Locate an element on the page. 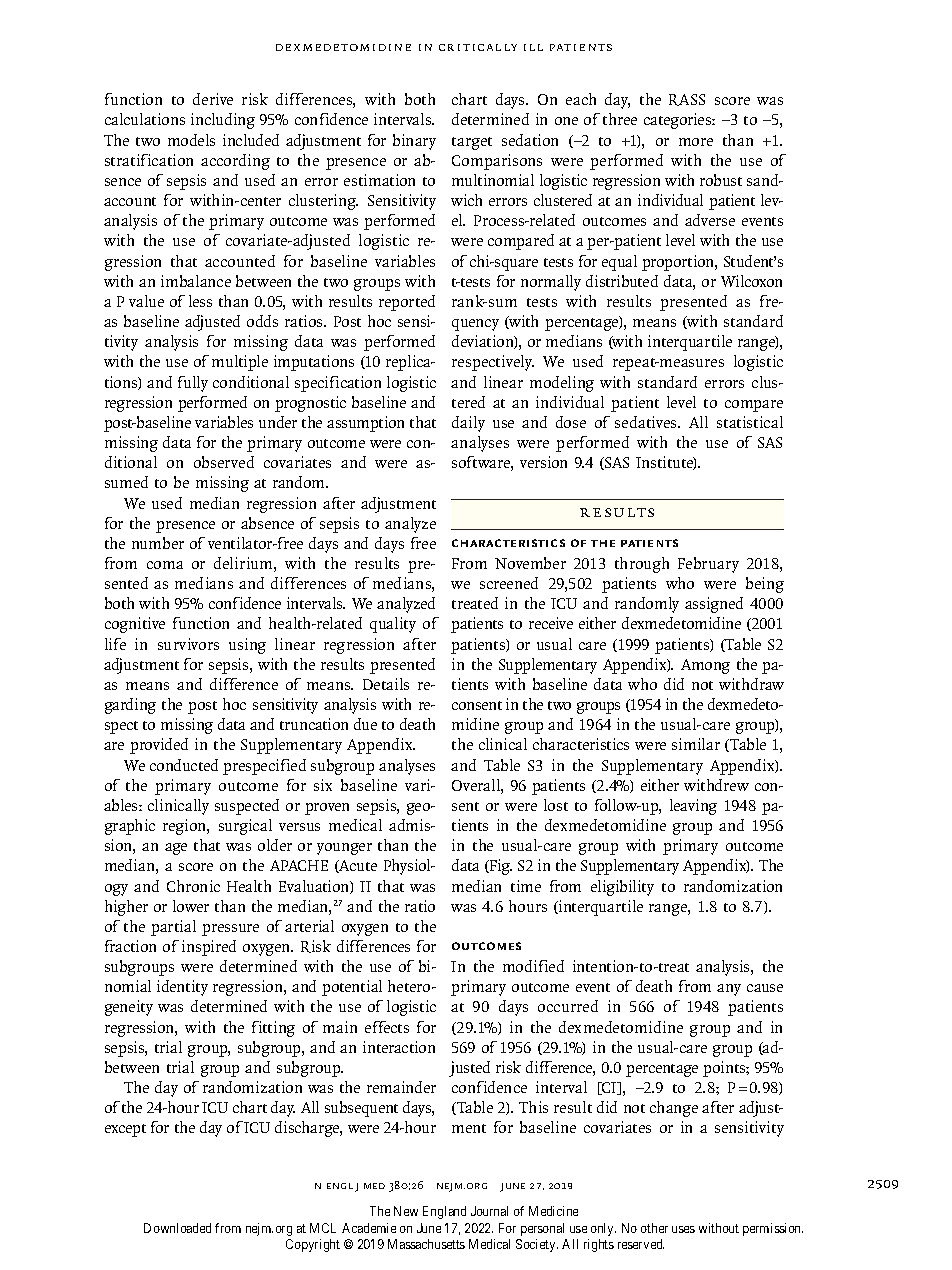  Among is located at coordinates (705, 666).
